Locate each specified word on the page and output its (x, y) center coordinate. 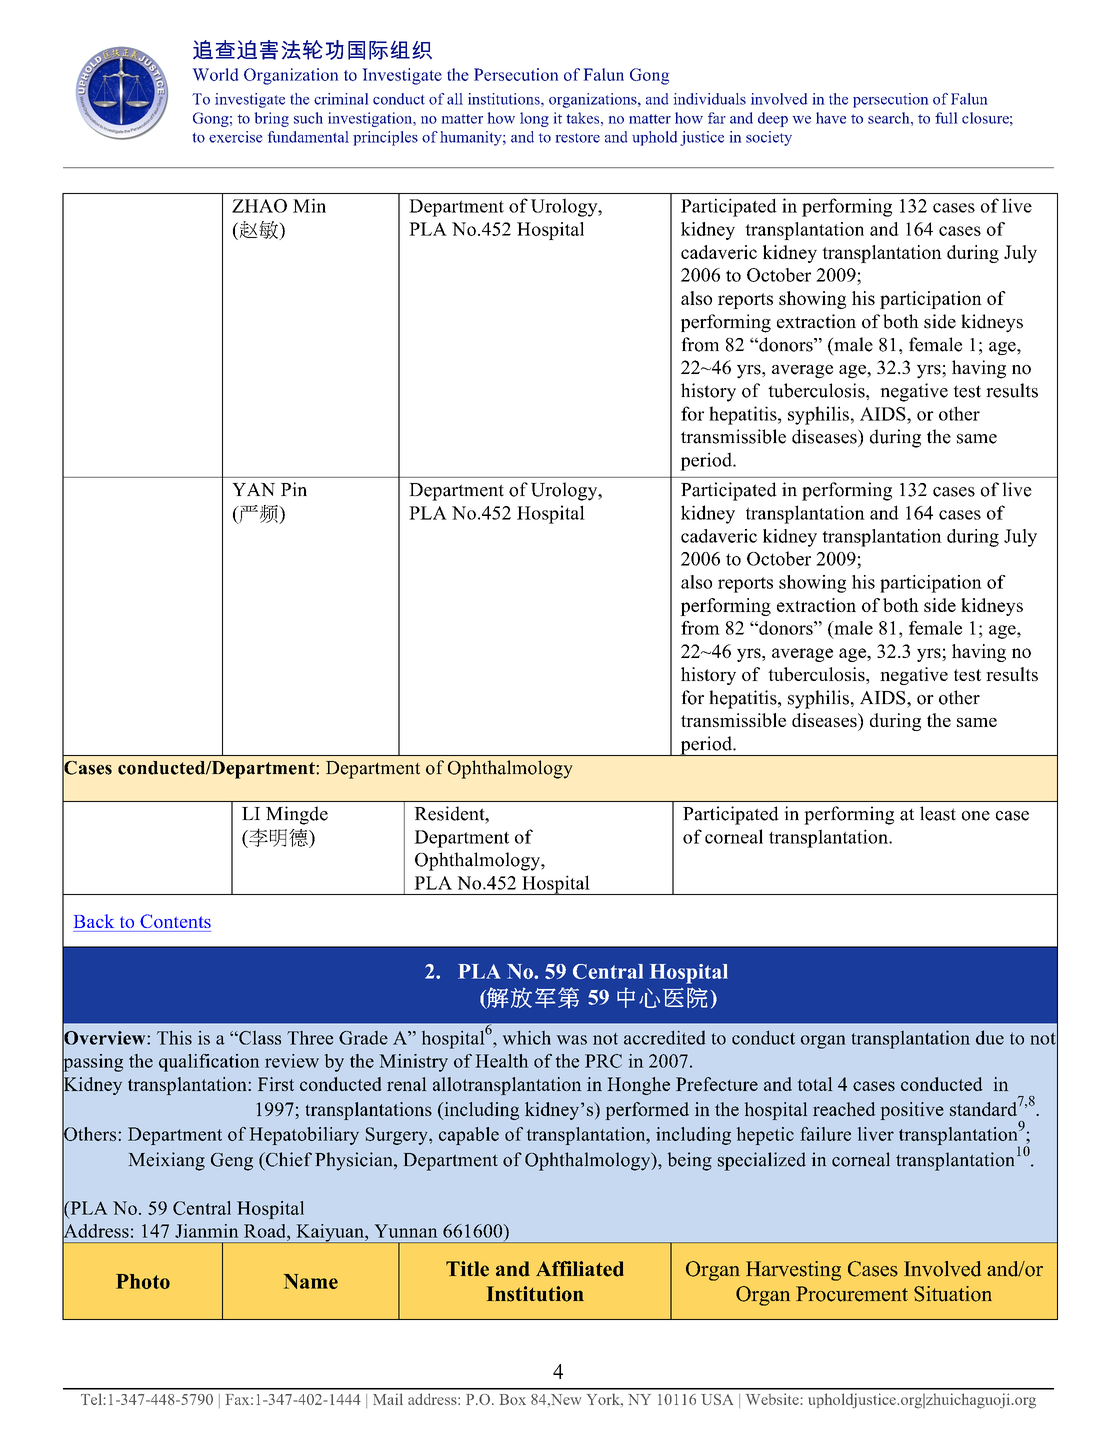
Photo (143, 1281)
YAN (253, 490)
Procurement (852, 1294)
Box (513, 1399)
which (527, 1037)
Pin (294, 489)
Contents (175, 921)
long (534, 119)
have (831, 118)
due (990, 1037)
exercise (235, 137)
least (938, 813)
